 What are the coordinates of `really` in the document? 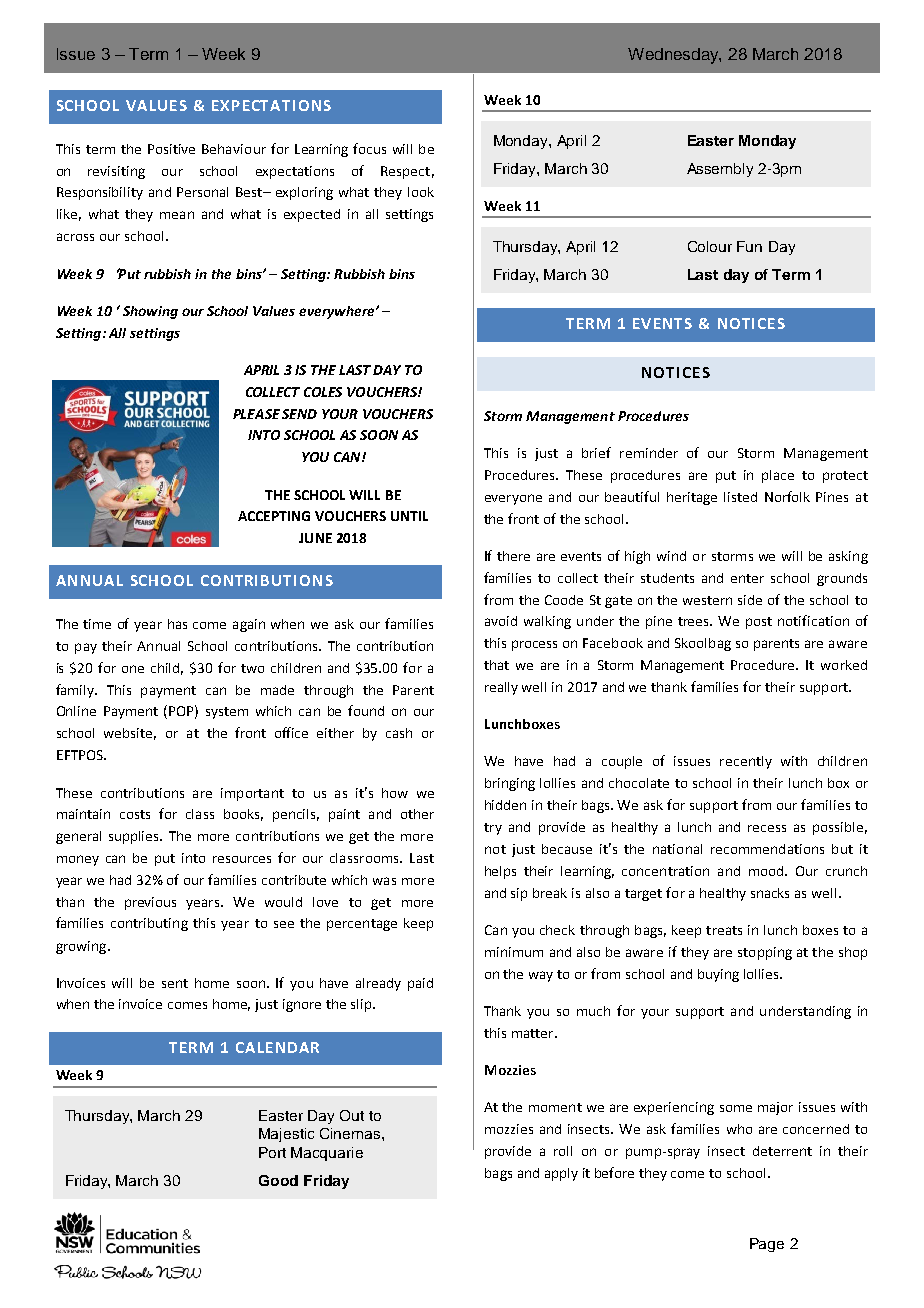 It's located at (501, 688).
